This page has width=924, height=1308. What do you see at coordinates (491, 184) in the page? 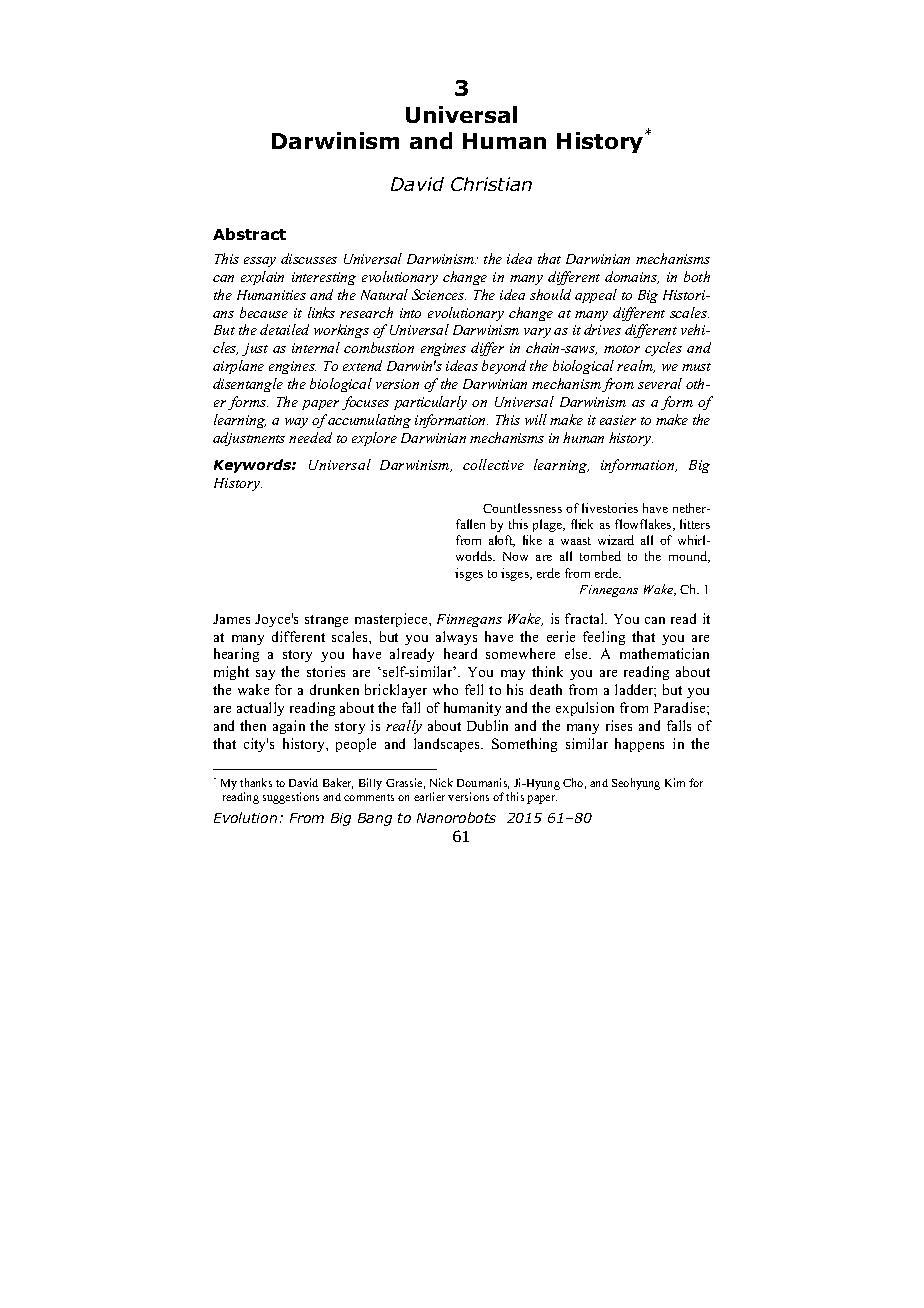
I see `Christian` at bounding box center [491, 184].
